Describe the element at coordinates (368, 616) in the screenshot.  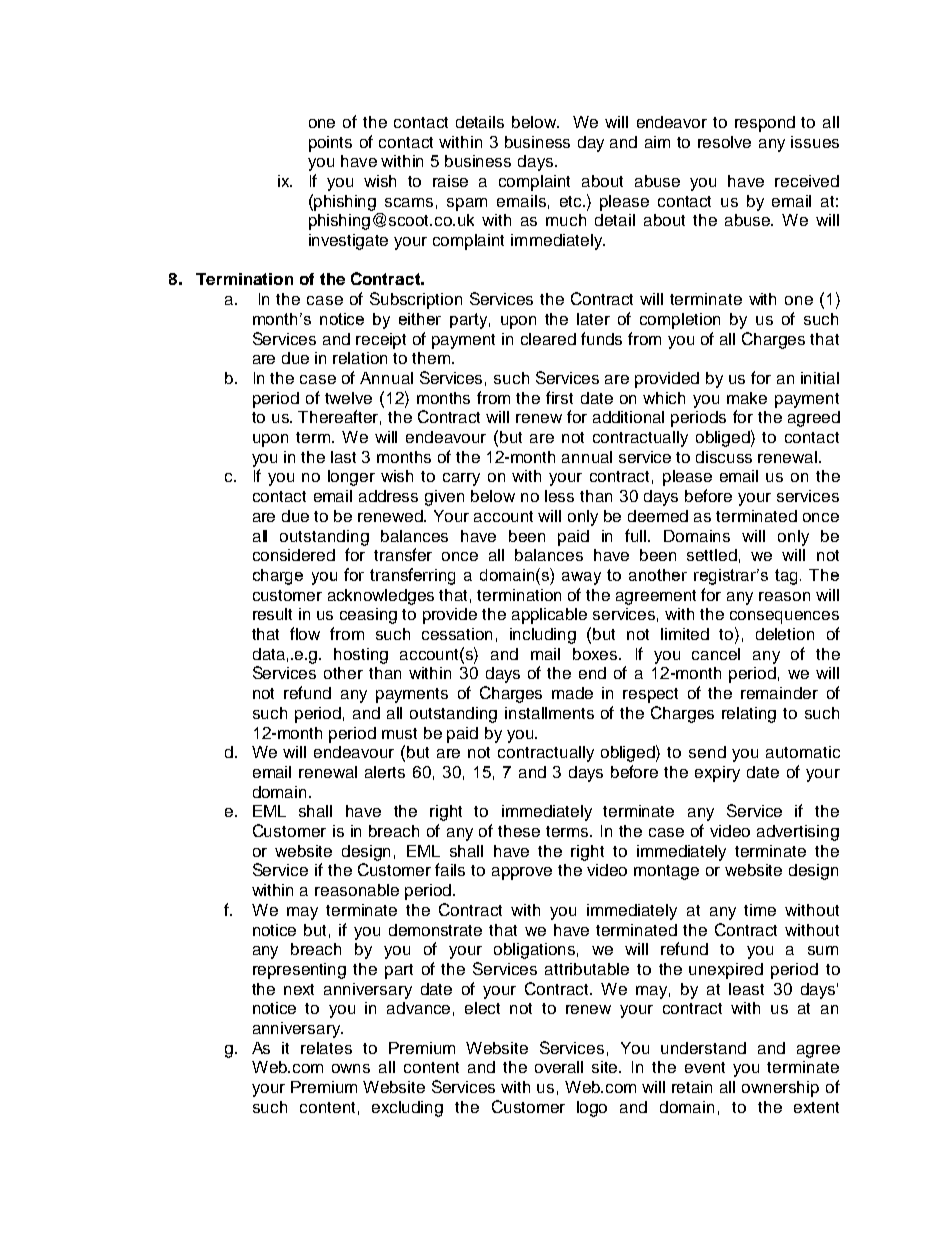
I see `ceasing` at that location.
